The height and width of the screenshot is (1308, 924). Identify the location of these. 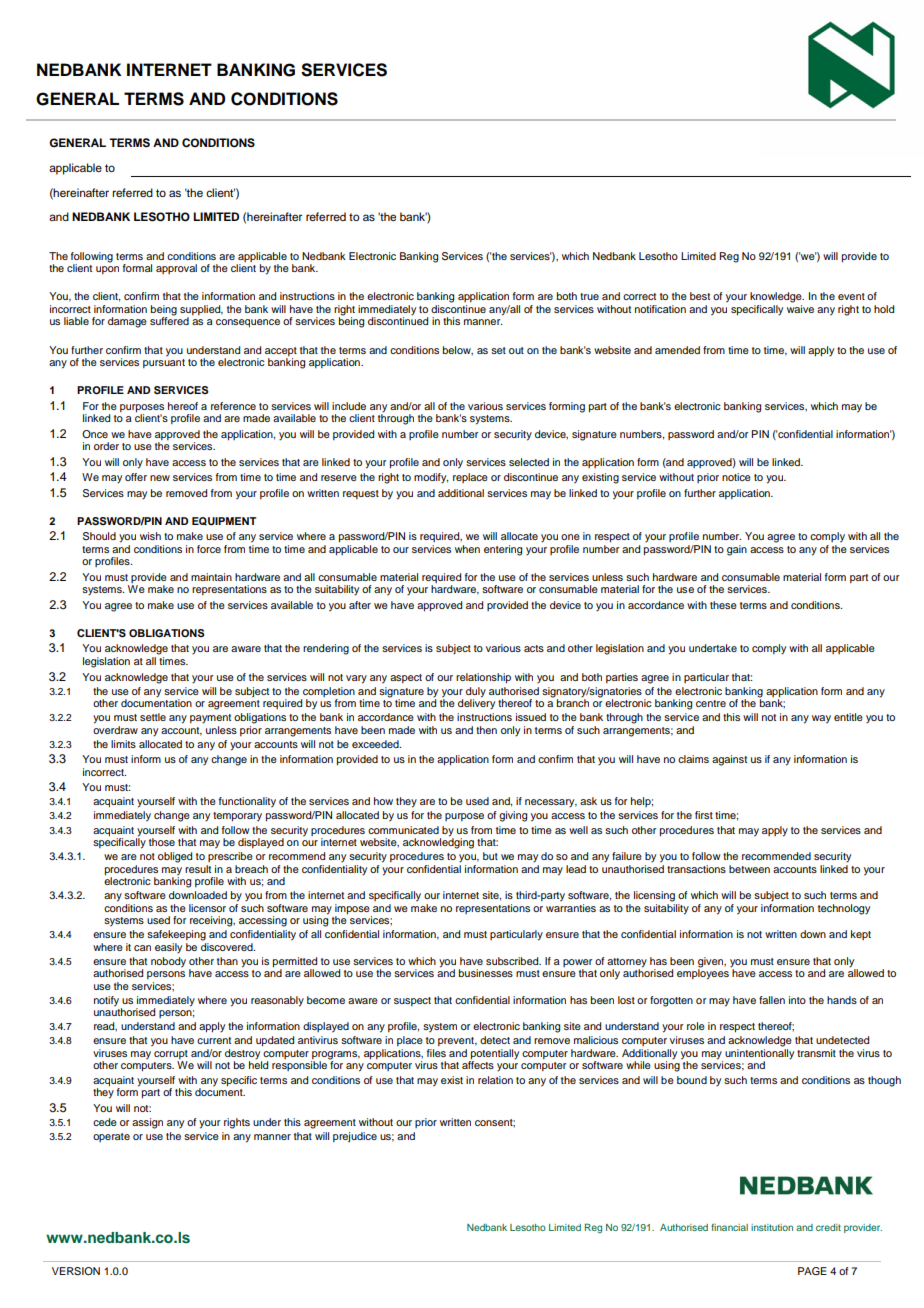
(723, 605).
